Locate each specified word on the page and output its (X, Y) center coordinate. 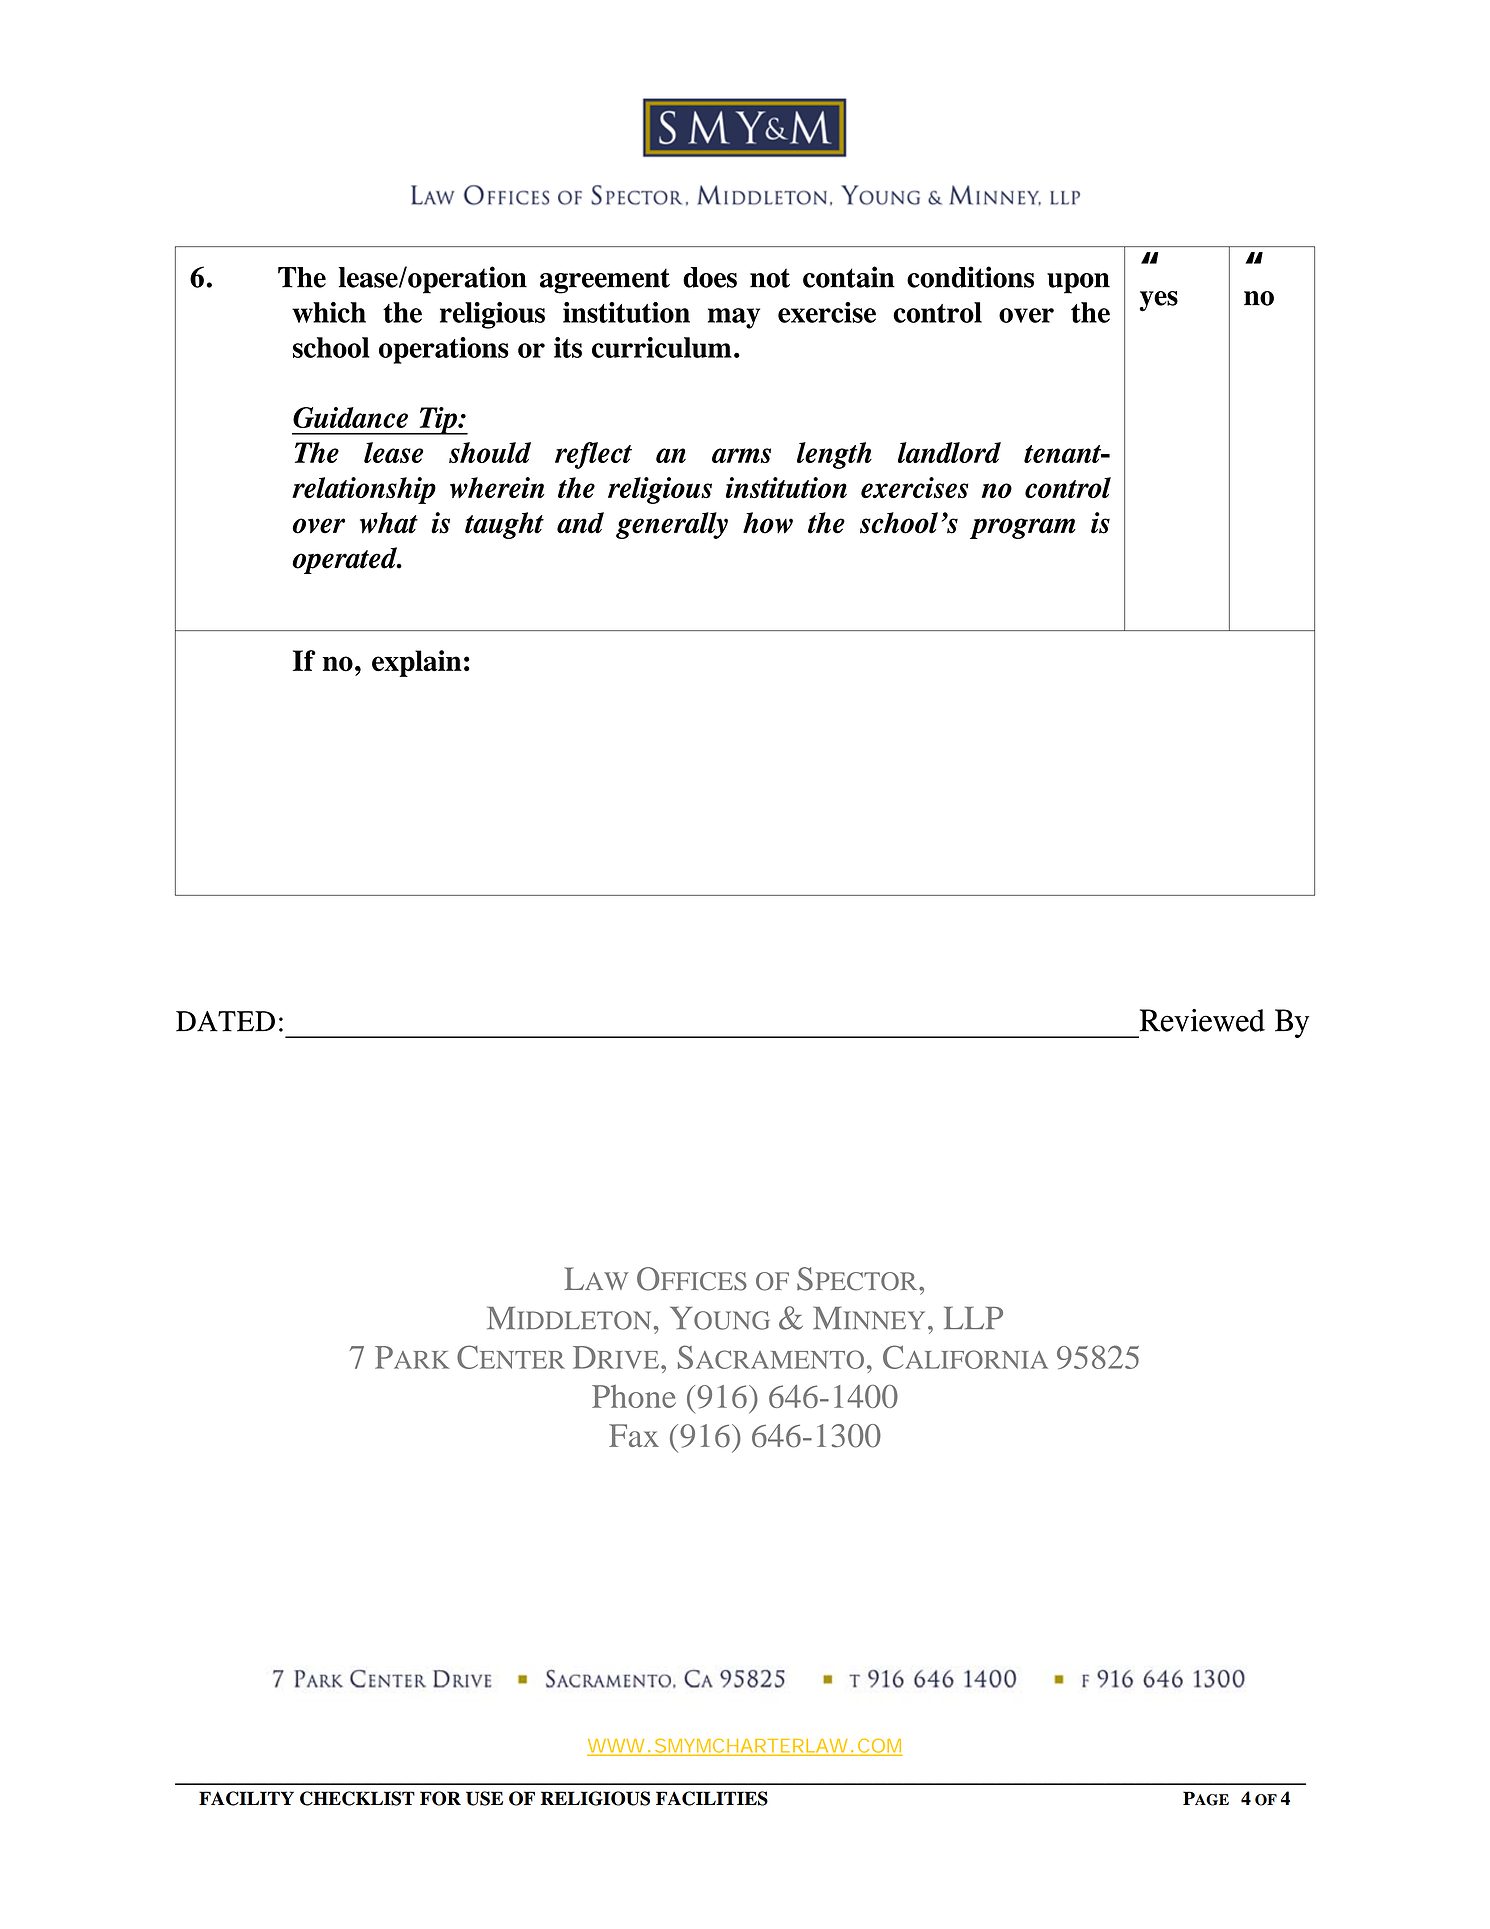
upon (1078, 283)
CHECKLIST (357, 1798)
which (329, 312)
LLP (973, 1317)
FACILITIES (712, 1798)
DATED (225, 1021)
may (734, 318)
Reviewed (1202, 1020)
